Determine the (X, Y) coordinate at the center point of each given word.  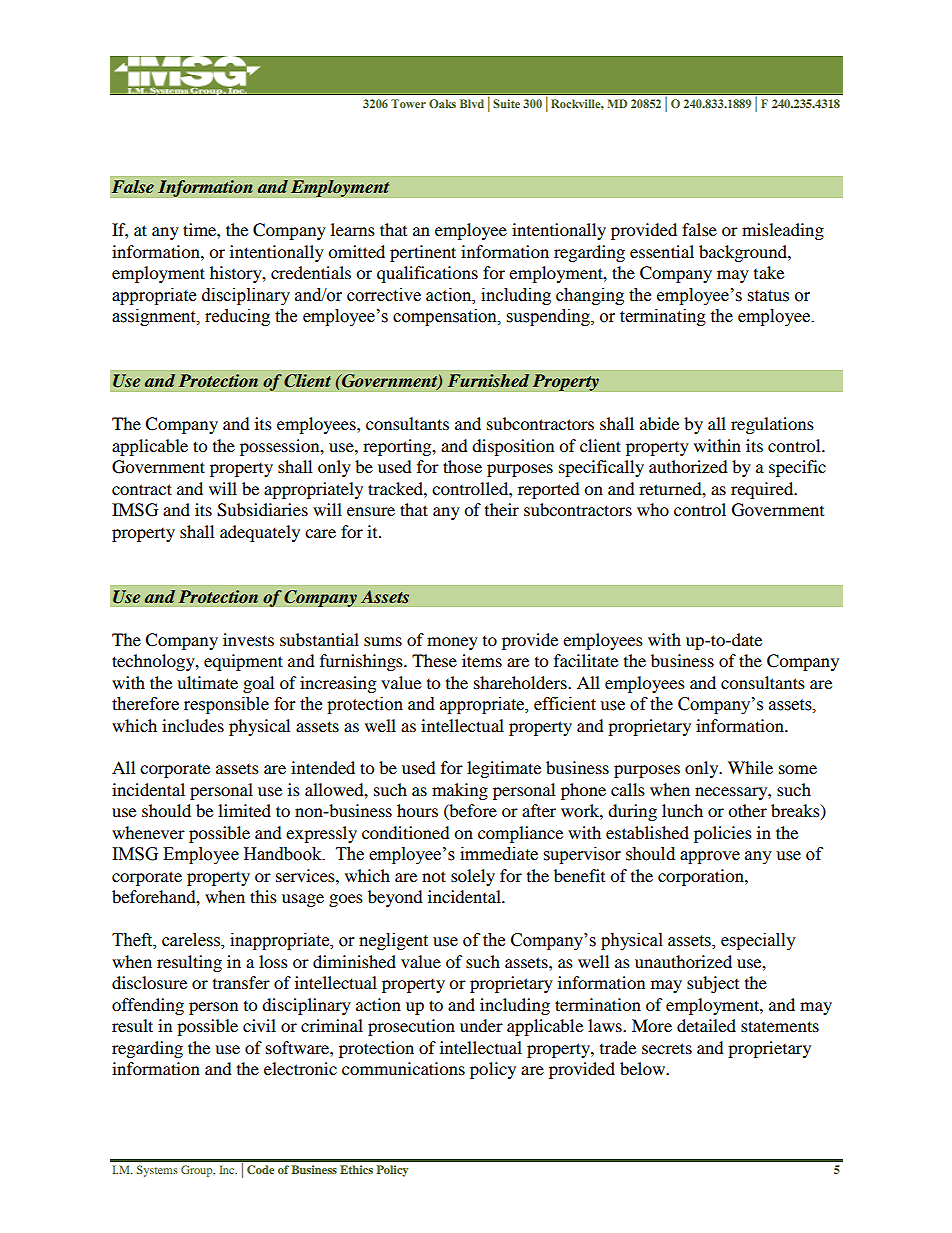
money (452, 643)
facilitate (586, 660)
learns (353, 229)
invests (248, 639)
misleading (783, 231)
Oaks (442, 103)
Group (198, 1171)
